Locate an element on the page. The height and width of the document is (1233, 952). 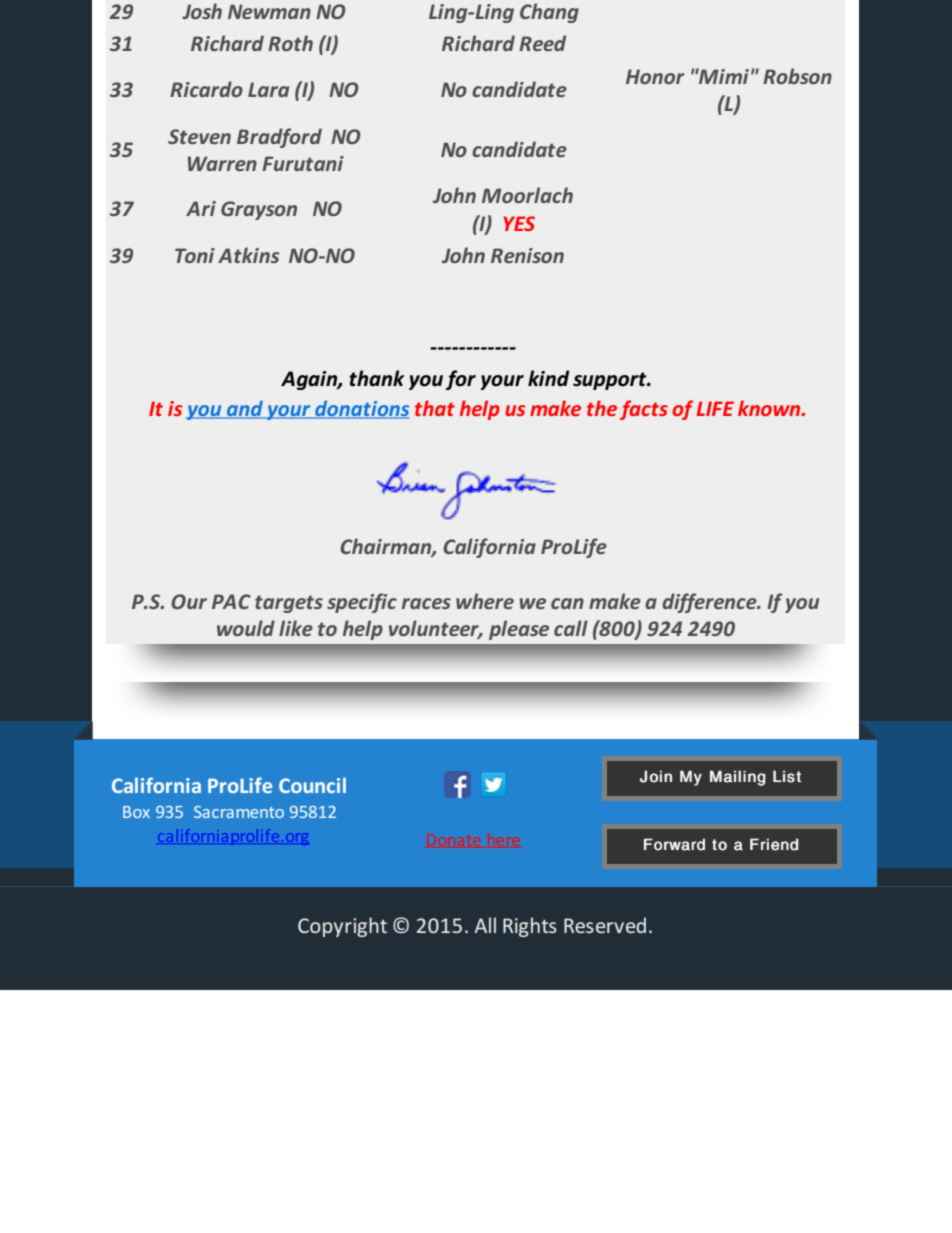
Reed is located at coordinates (542, 43).
